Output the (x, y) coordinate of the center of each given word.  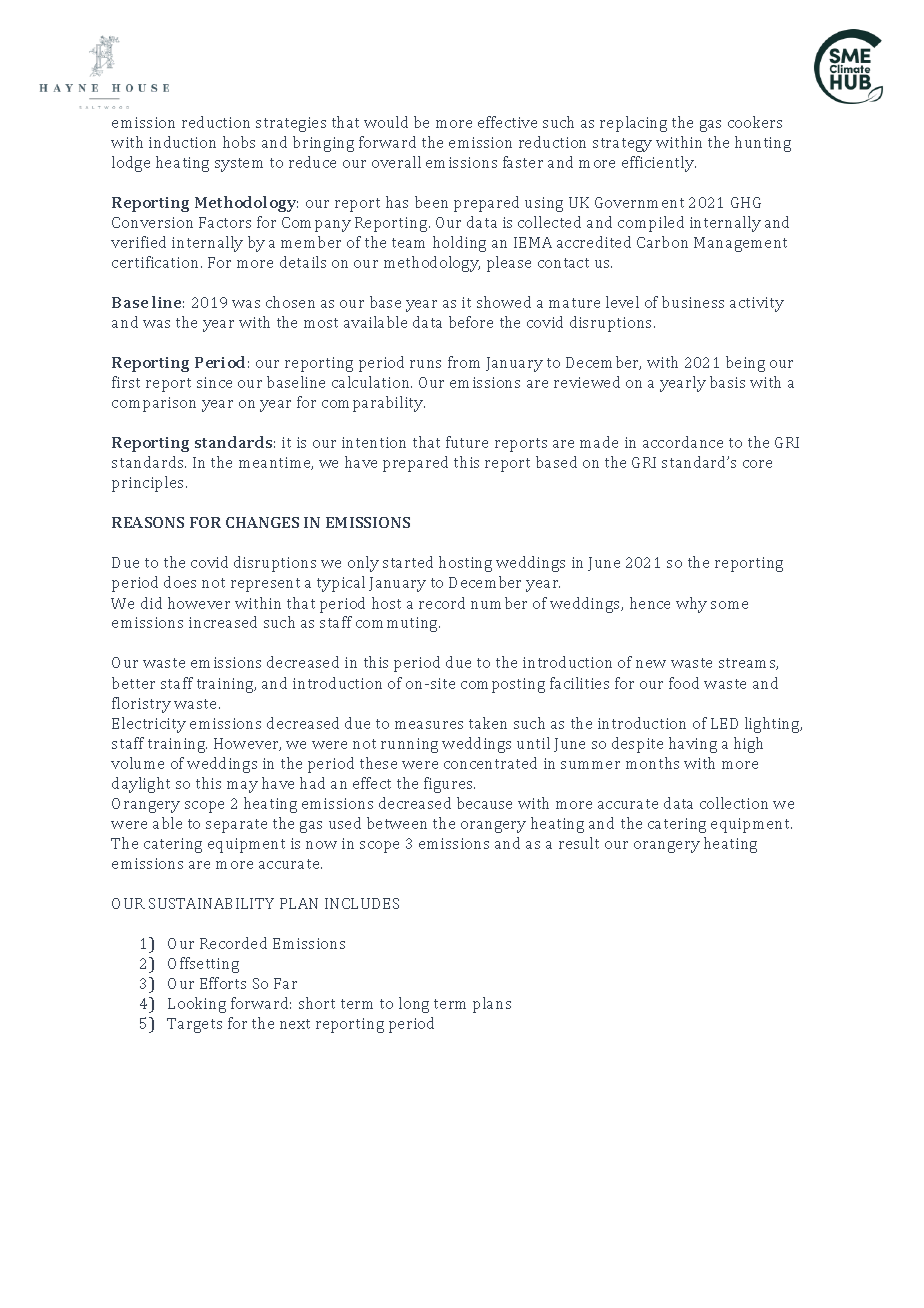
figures (449, 785)
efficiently (659, 164)
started (408, 562)
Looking (197, 1005)
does (180, 582)
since (214, 382)
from (464, 362)
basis (727, 382)
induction (182, 142)
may (242, 787)
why (691, 605)
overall (396, 162)
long (414, 1005)
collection (734, 803)
